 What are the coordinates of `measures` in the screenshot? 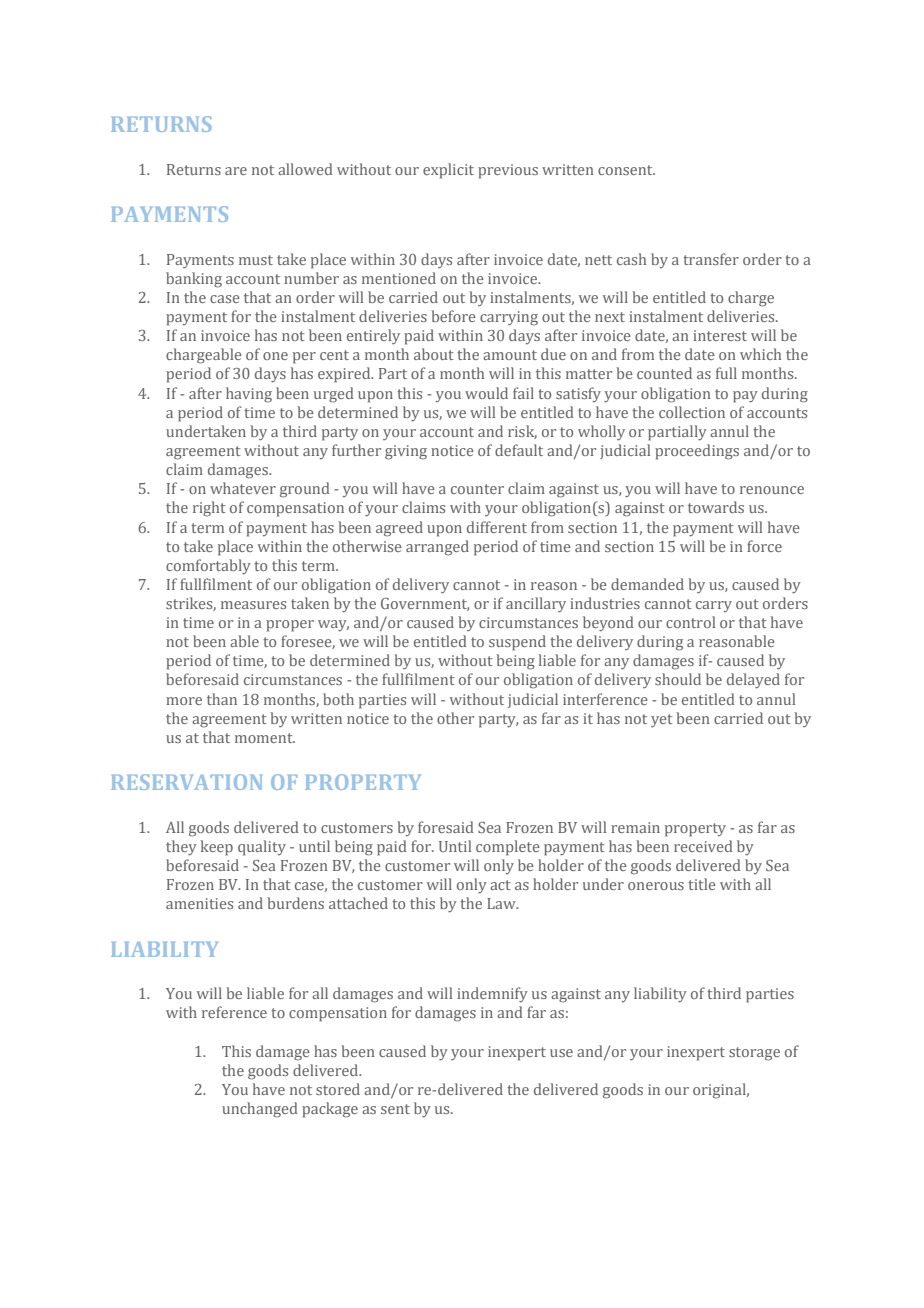 It's located at (253, 605).
